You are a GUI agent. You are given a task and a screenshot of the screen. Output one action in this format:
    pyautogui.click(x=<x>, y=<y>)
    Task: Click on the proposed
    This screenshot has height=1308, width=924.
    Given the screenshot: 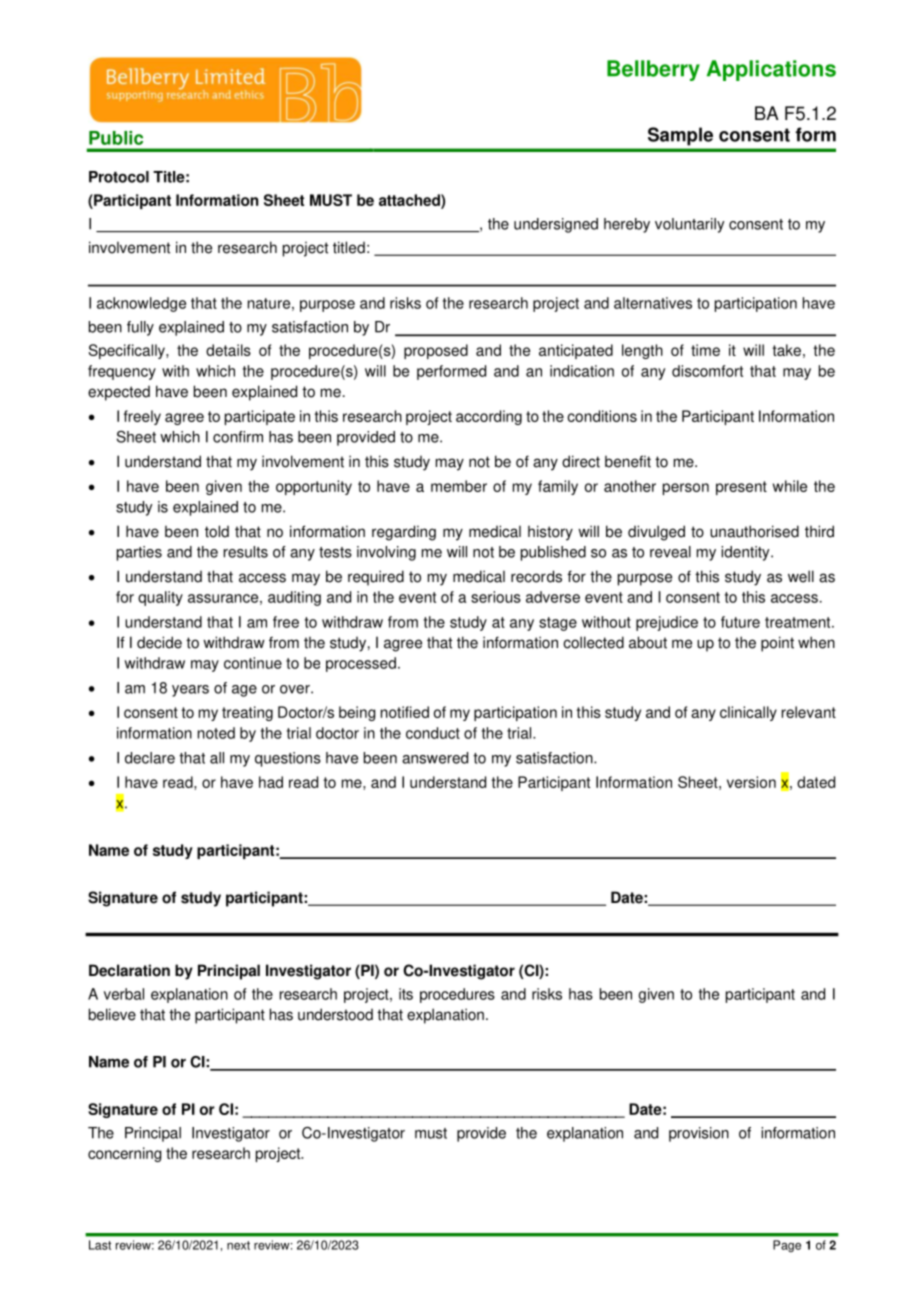 What is the action you would take?
    pyautogui.click(x=436, y=351)
